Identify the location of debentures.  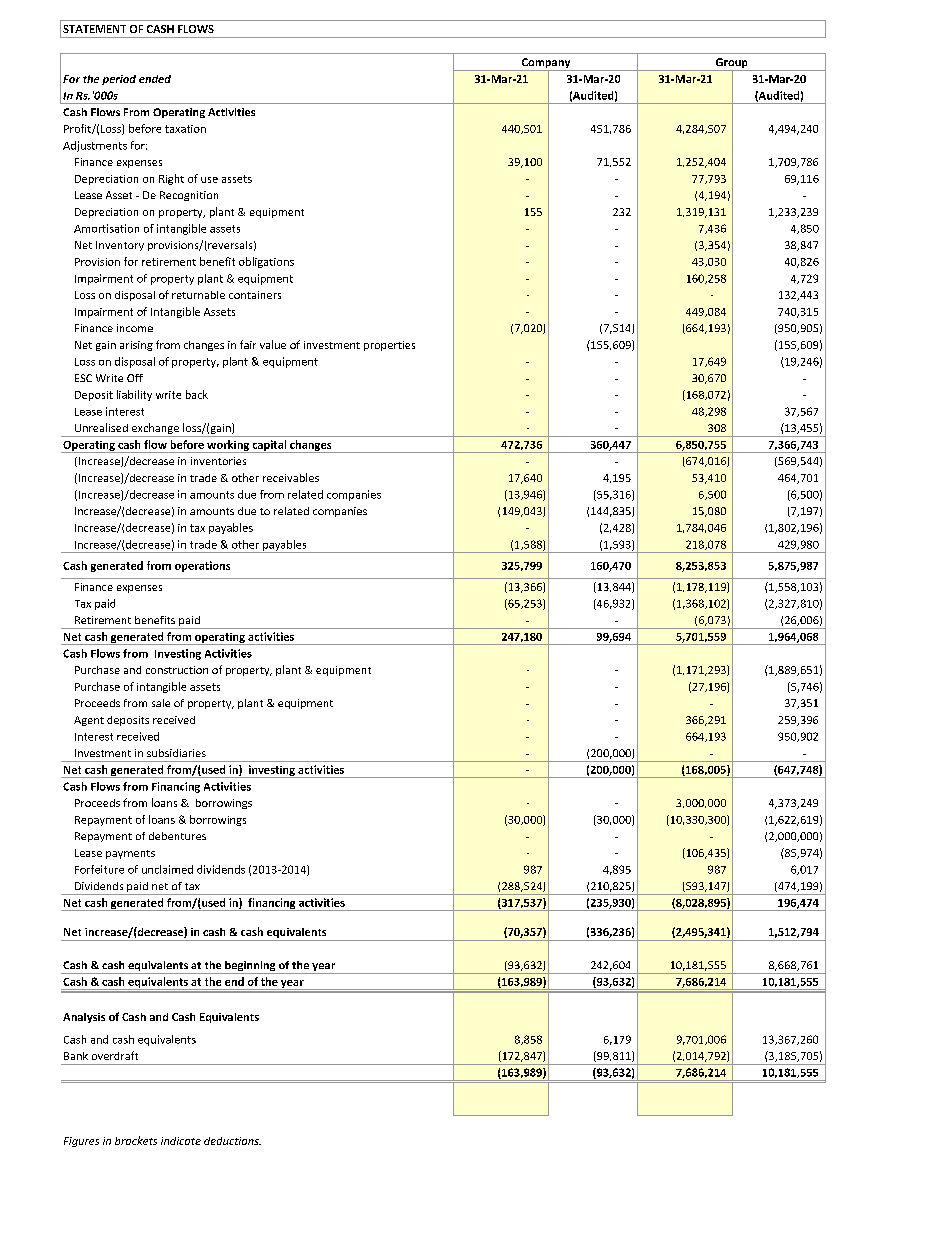
(177, 836).
